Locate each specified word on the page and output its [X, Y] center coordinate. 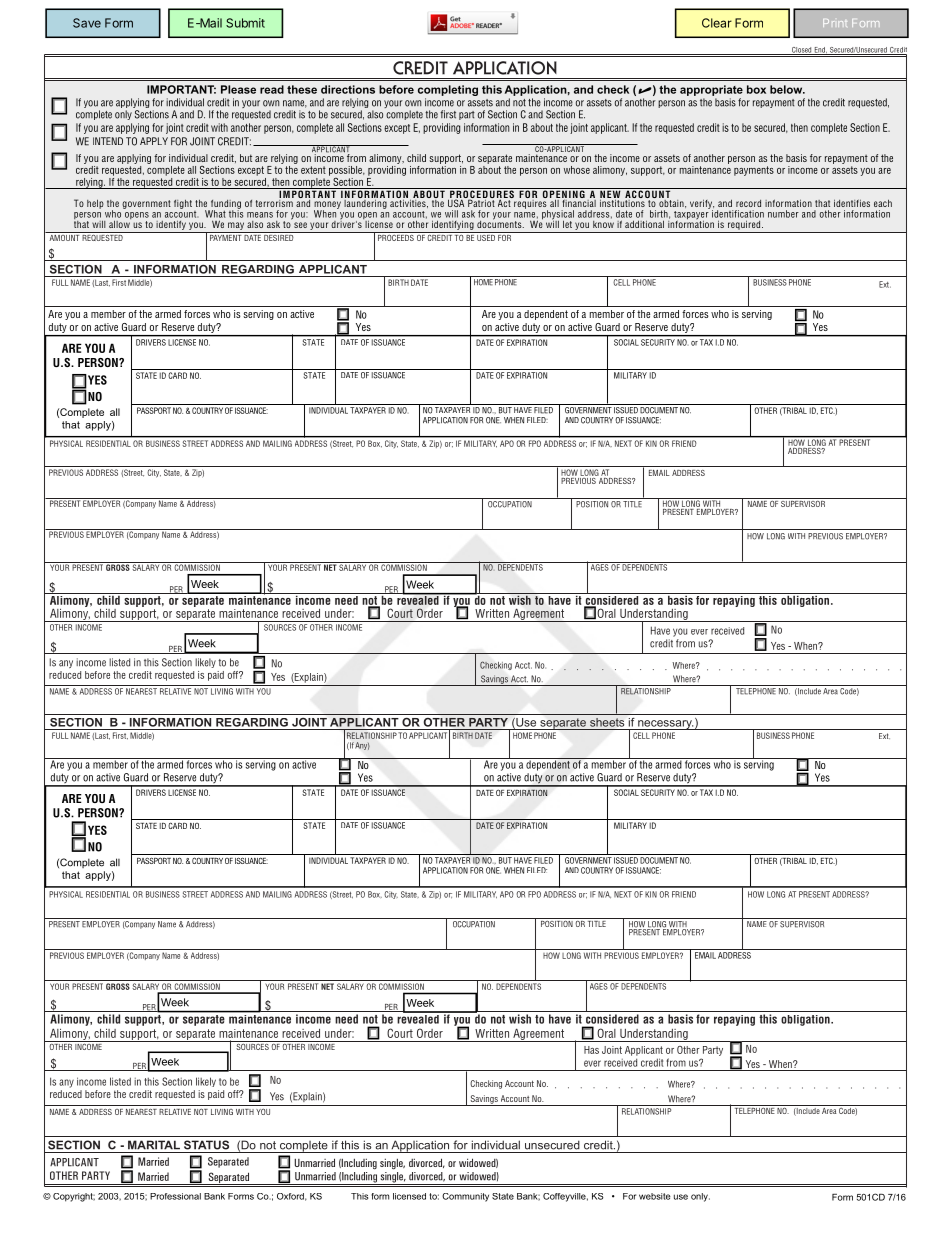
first [448, 114]
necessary [665, 725]
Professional [175, 1196]
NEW [610, 194]
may [236, 226]
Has [591, 1050]
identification [738, 214]
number [783, 214]
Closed [801, 51]
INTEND [108, 141]
